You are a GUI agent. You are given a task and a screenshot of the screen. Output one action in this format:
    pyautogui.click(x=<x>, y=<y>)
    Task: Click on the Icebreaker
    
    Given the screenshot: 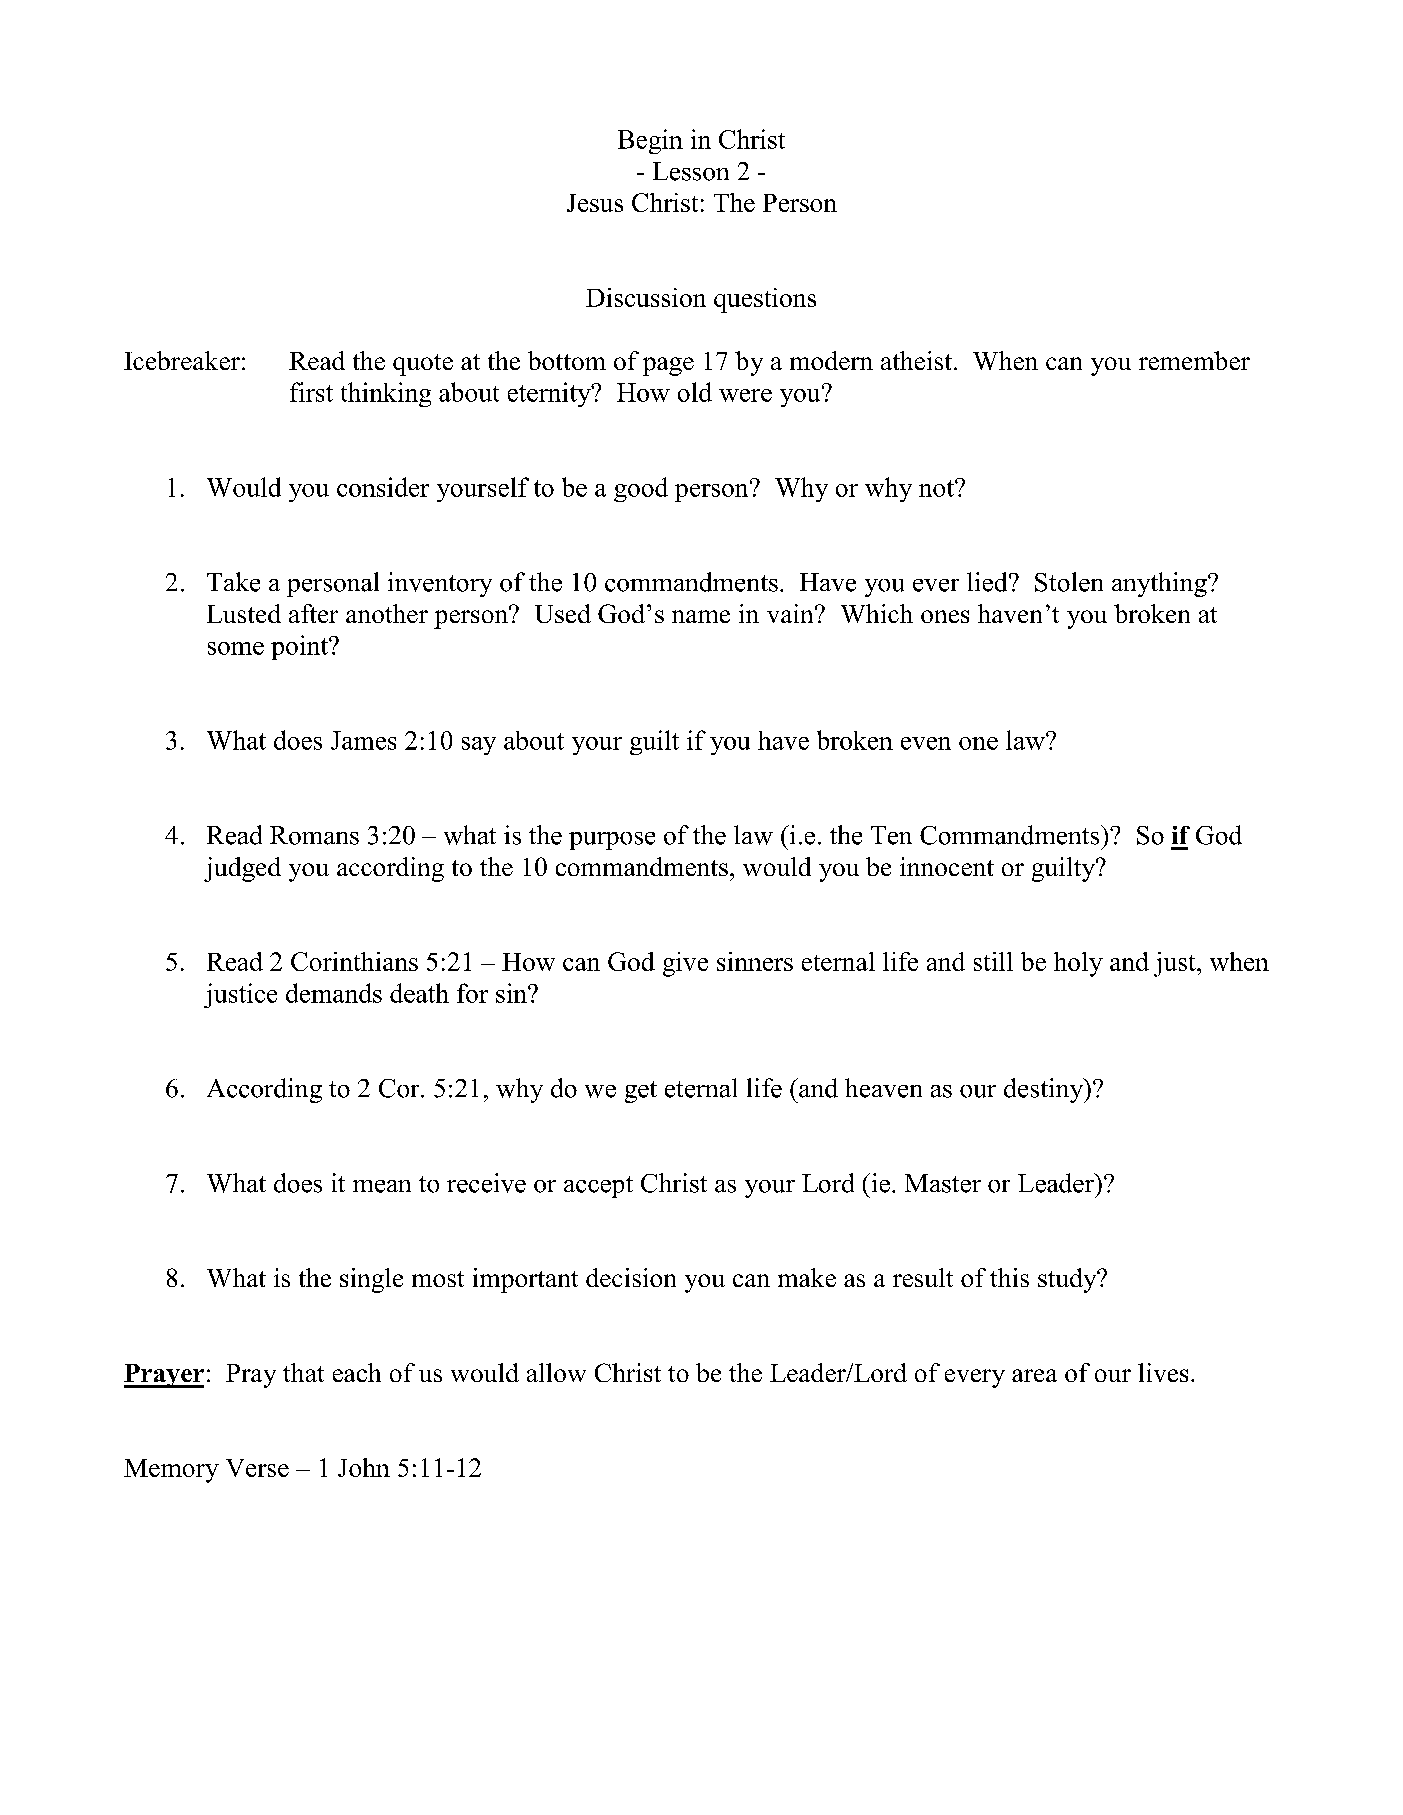 What is the action you would take?
    pyautogui.click(x=182, y=360)
